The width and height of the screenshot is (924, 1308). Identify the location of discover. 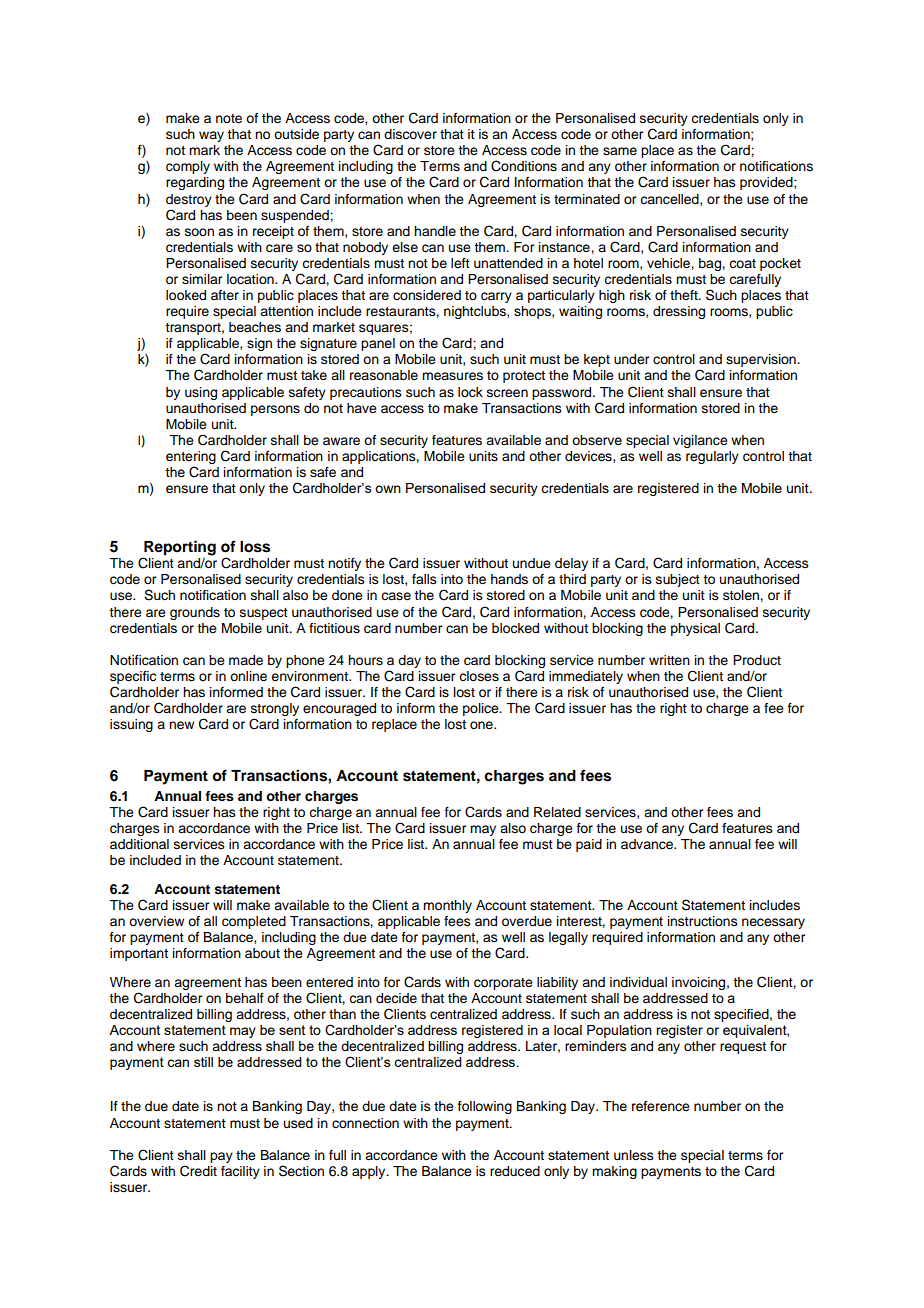
(410, 134).
